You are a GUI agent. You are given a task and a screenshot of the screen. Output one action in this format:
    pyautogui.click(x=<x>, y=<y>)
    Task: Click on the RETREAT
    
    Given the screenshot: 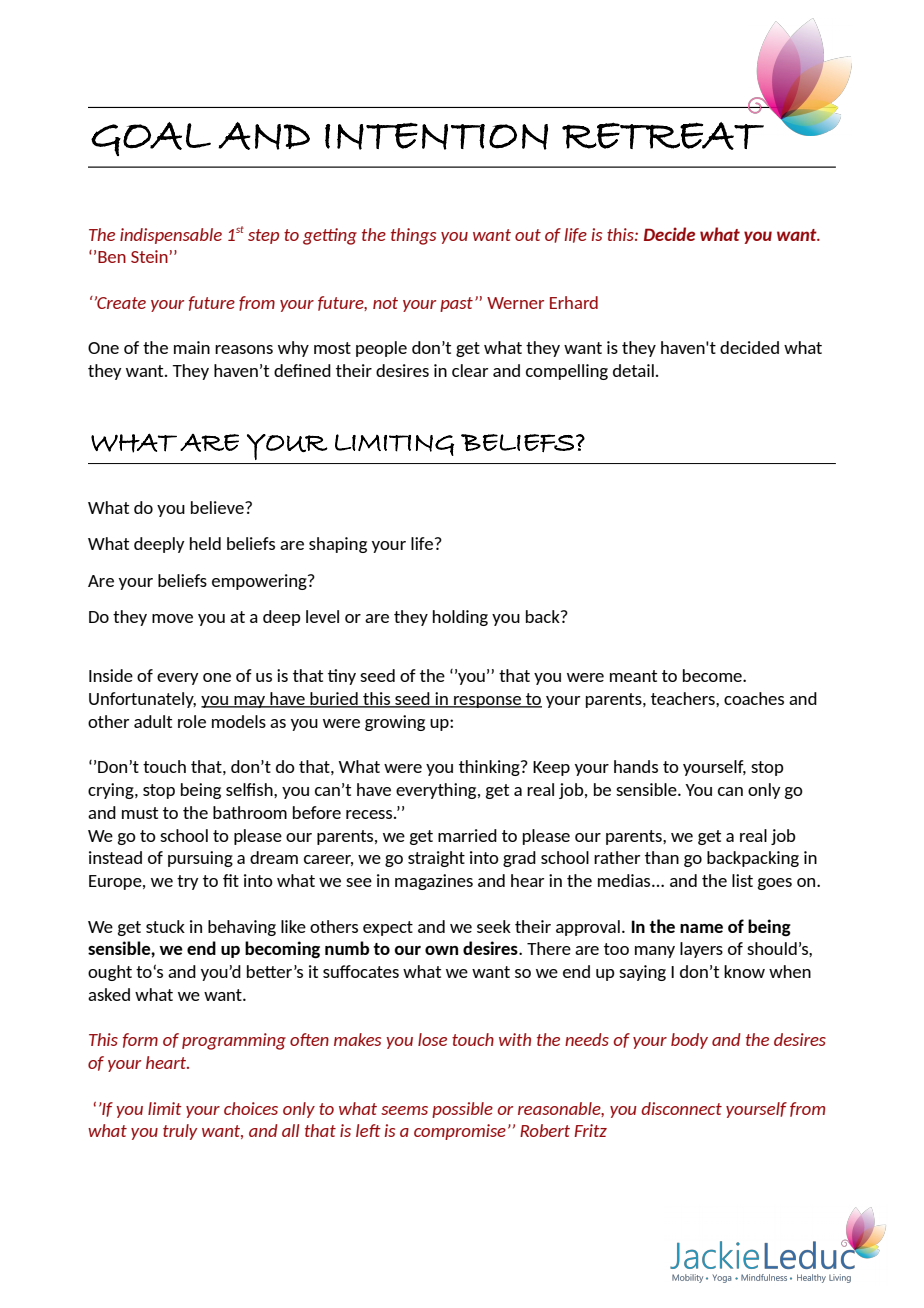 What is the action you would take?
    pyautogui.click(x=663, y=136)
